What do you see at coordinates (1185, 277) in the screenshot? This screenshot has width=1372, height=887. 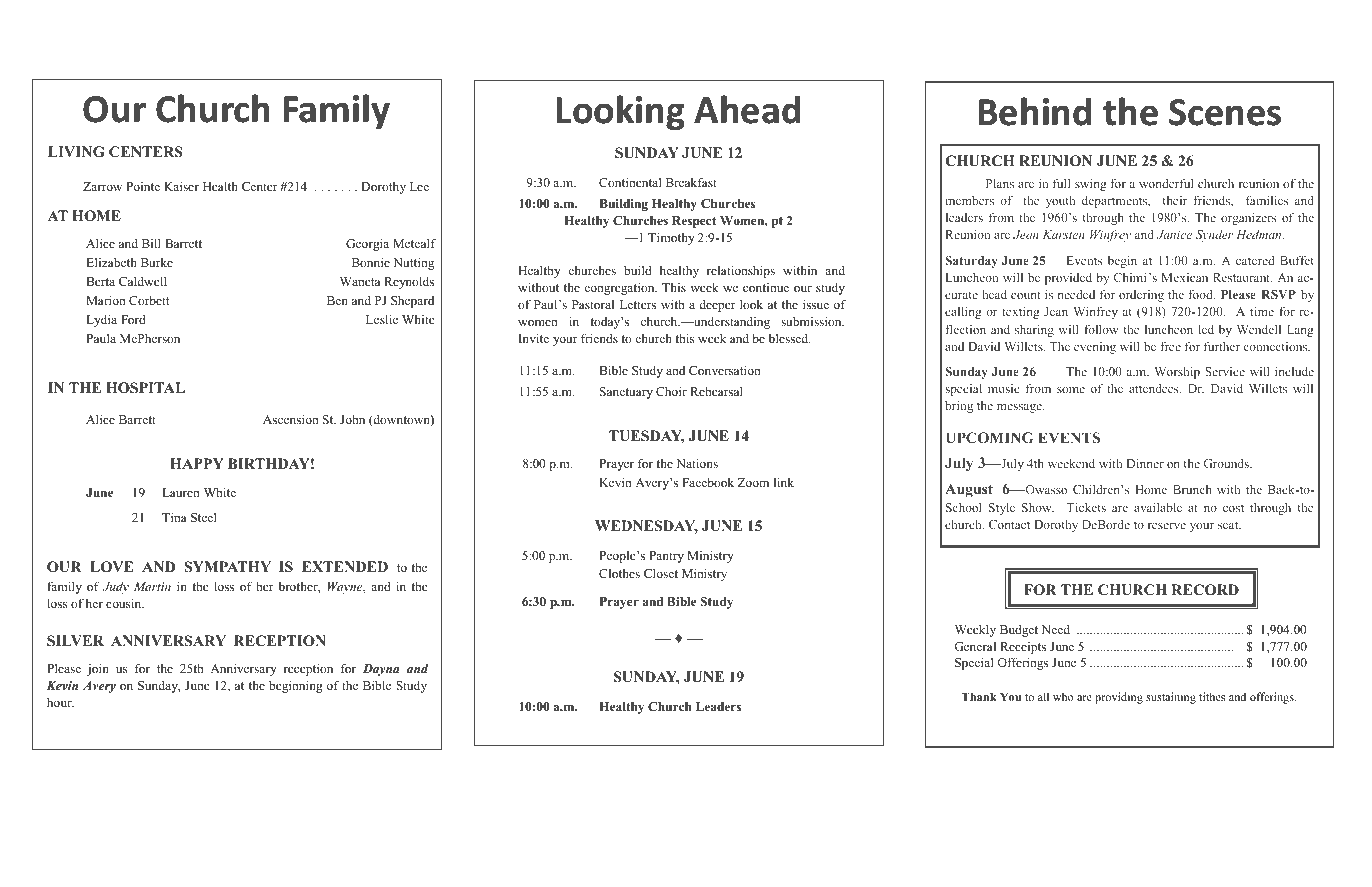 I see `Mexican` at bounding box center [1185, 277].
